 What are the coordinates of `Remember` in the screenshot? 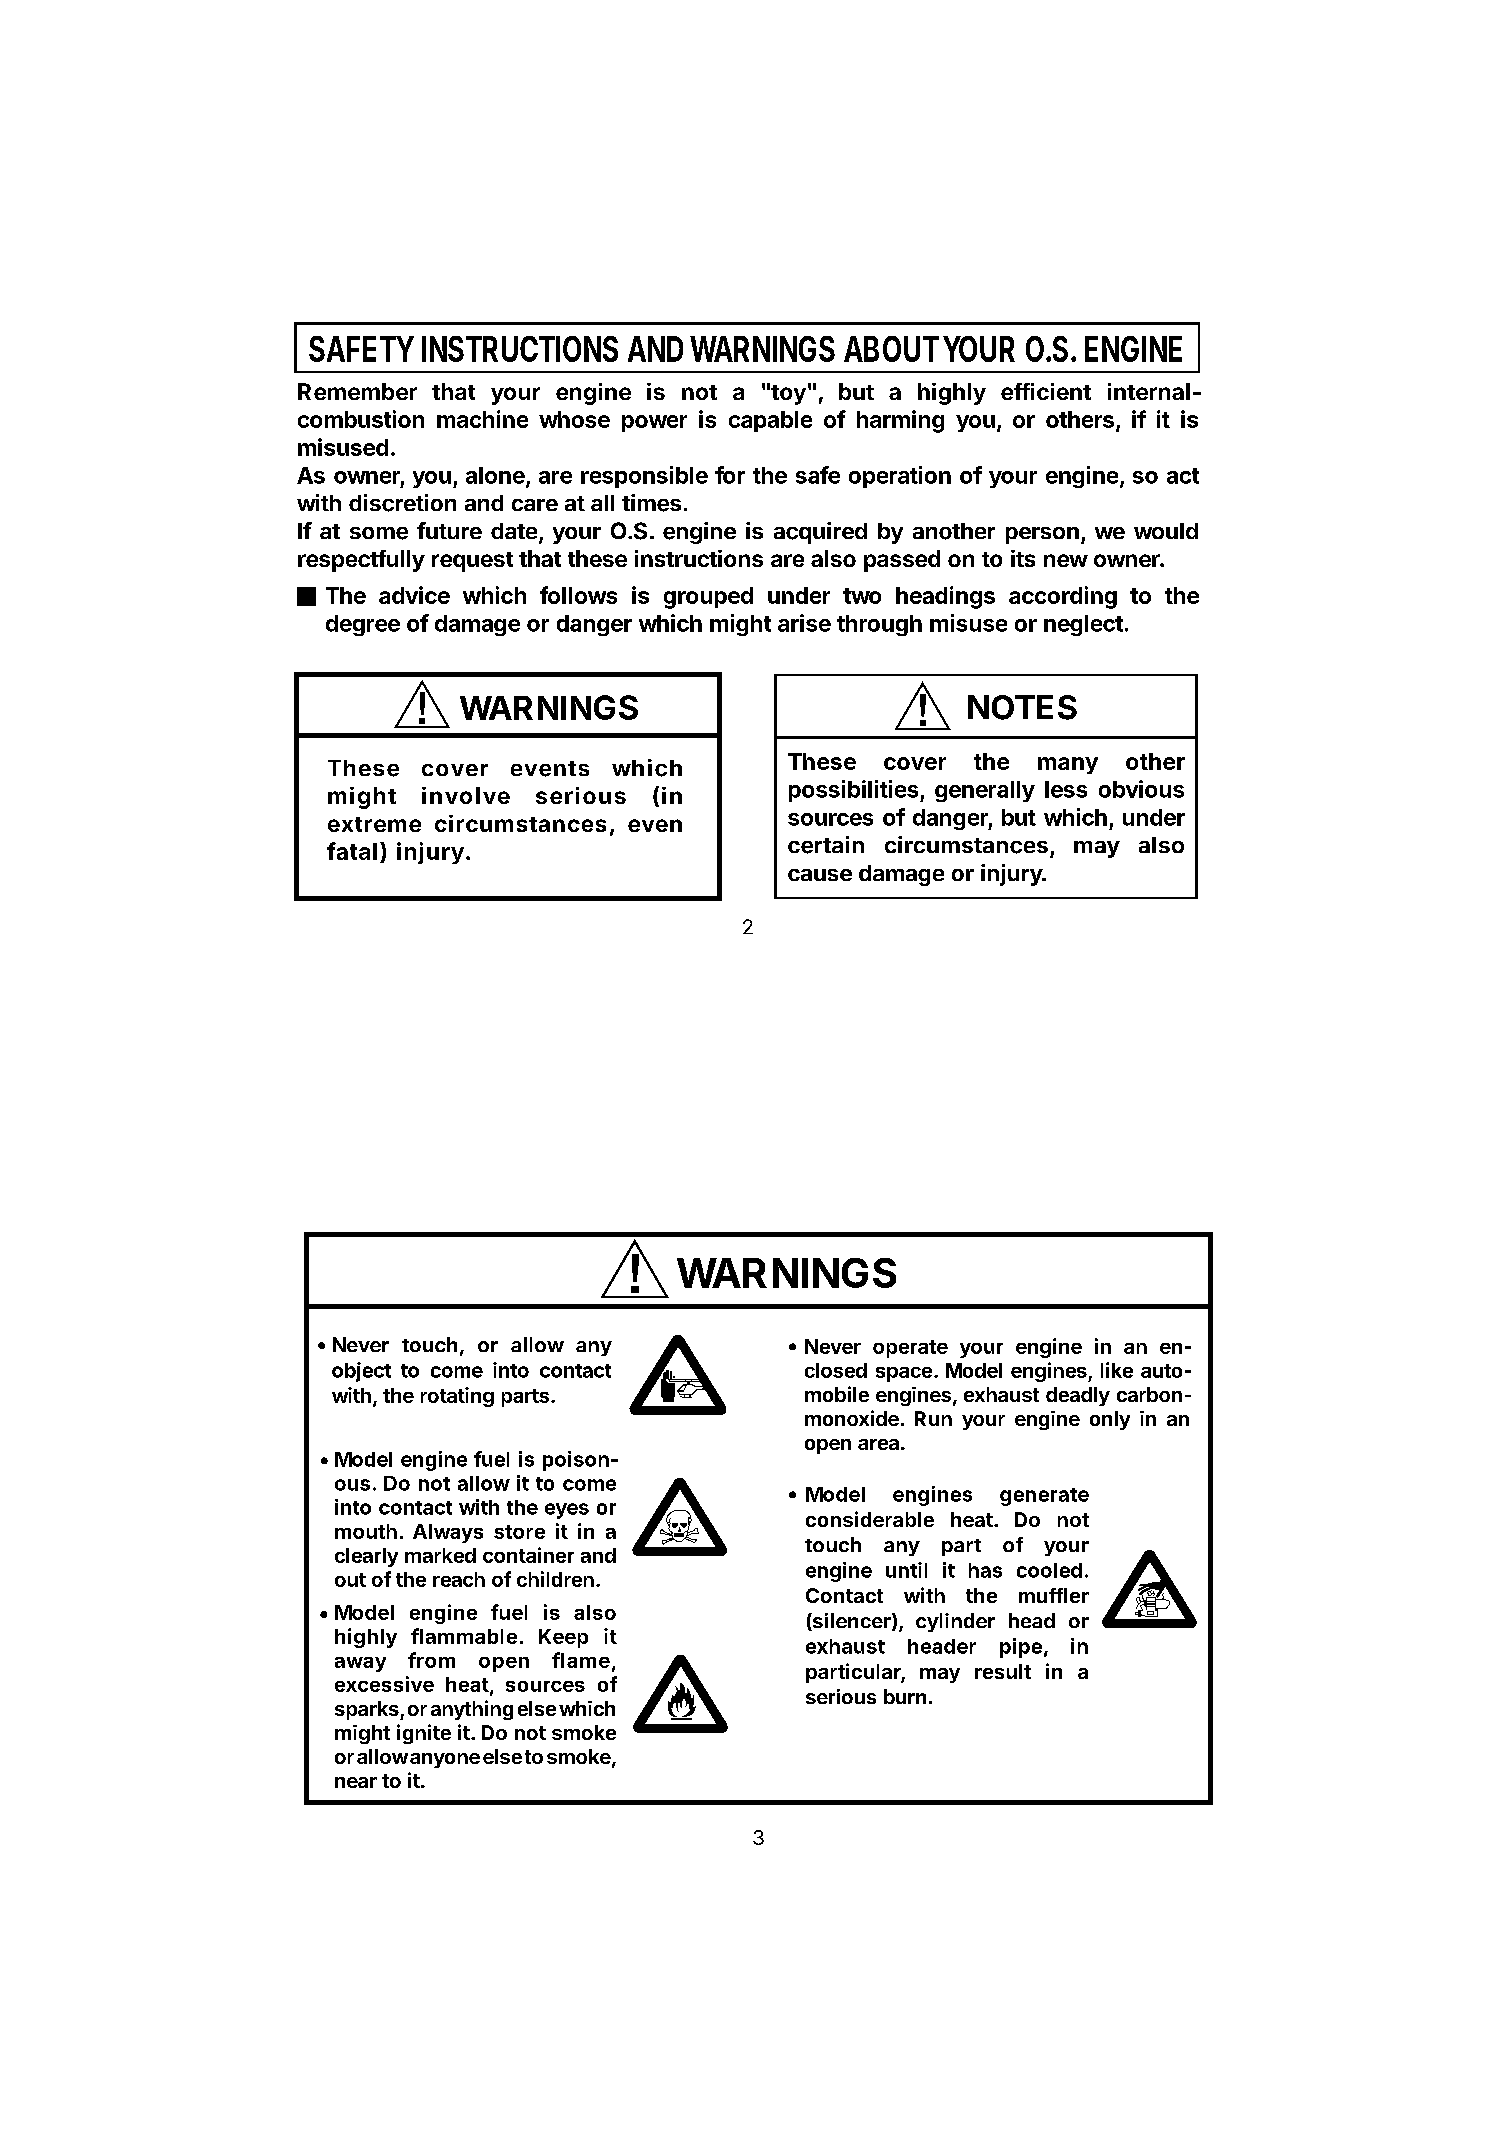 It's located at (357, 391).
